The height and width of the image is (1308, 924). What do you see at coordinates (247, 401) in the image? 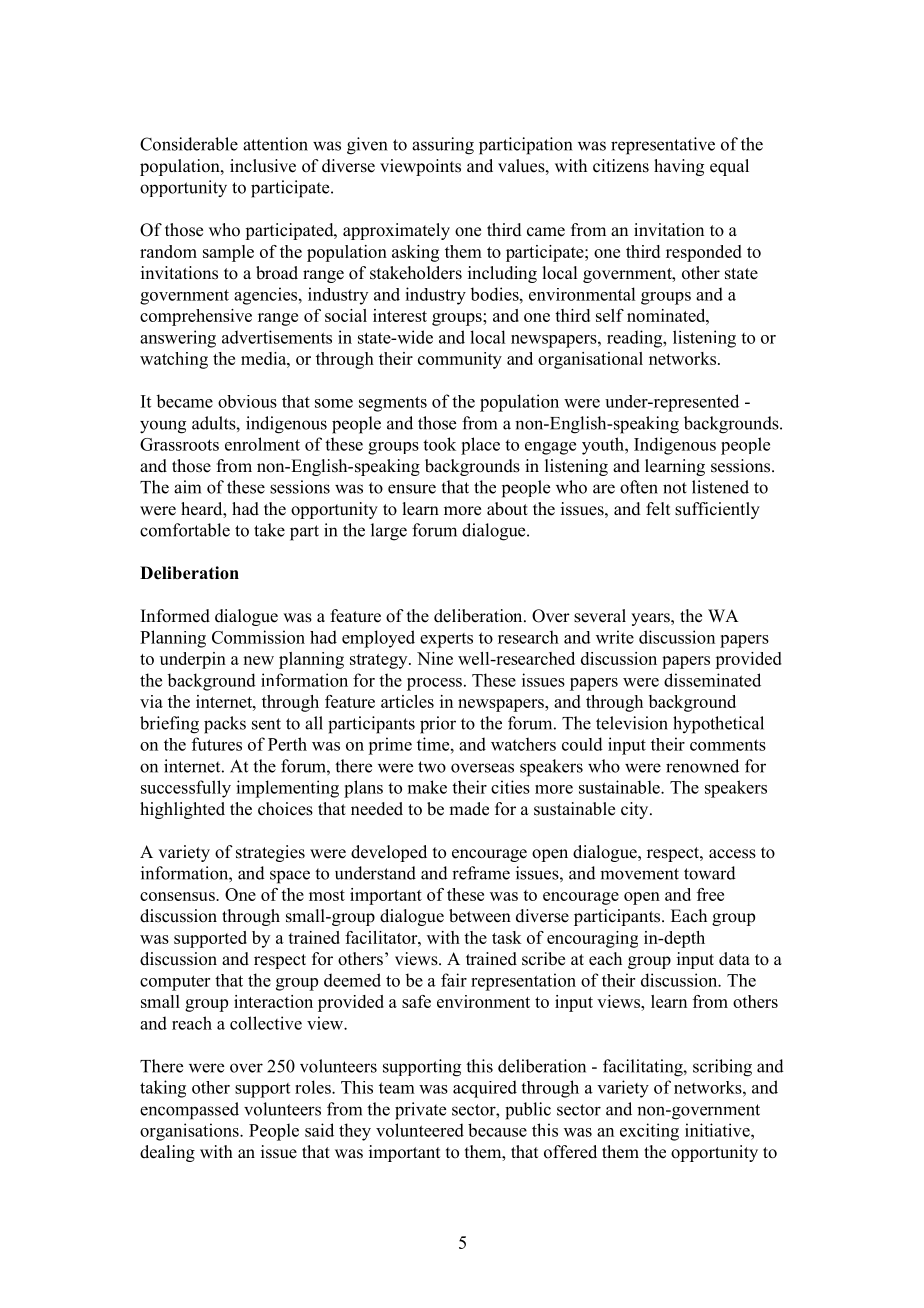
I see `obvious` at bounding box center [247, 401].
